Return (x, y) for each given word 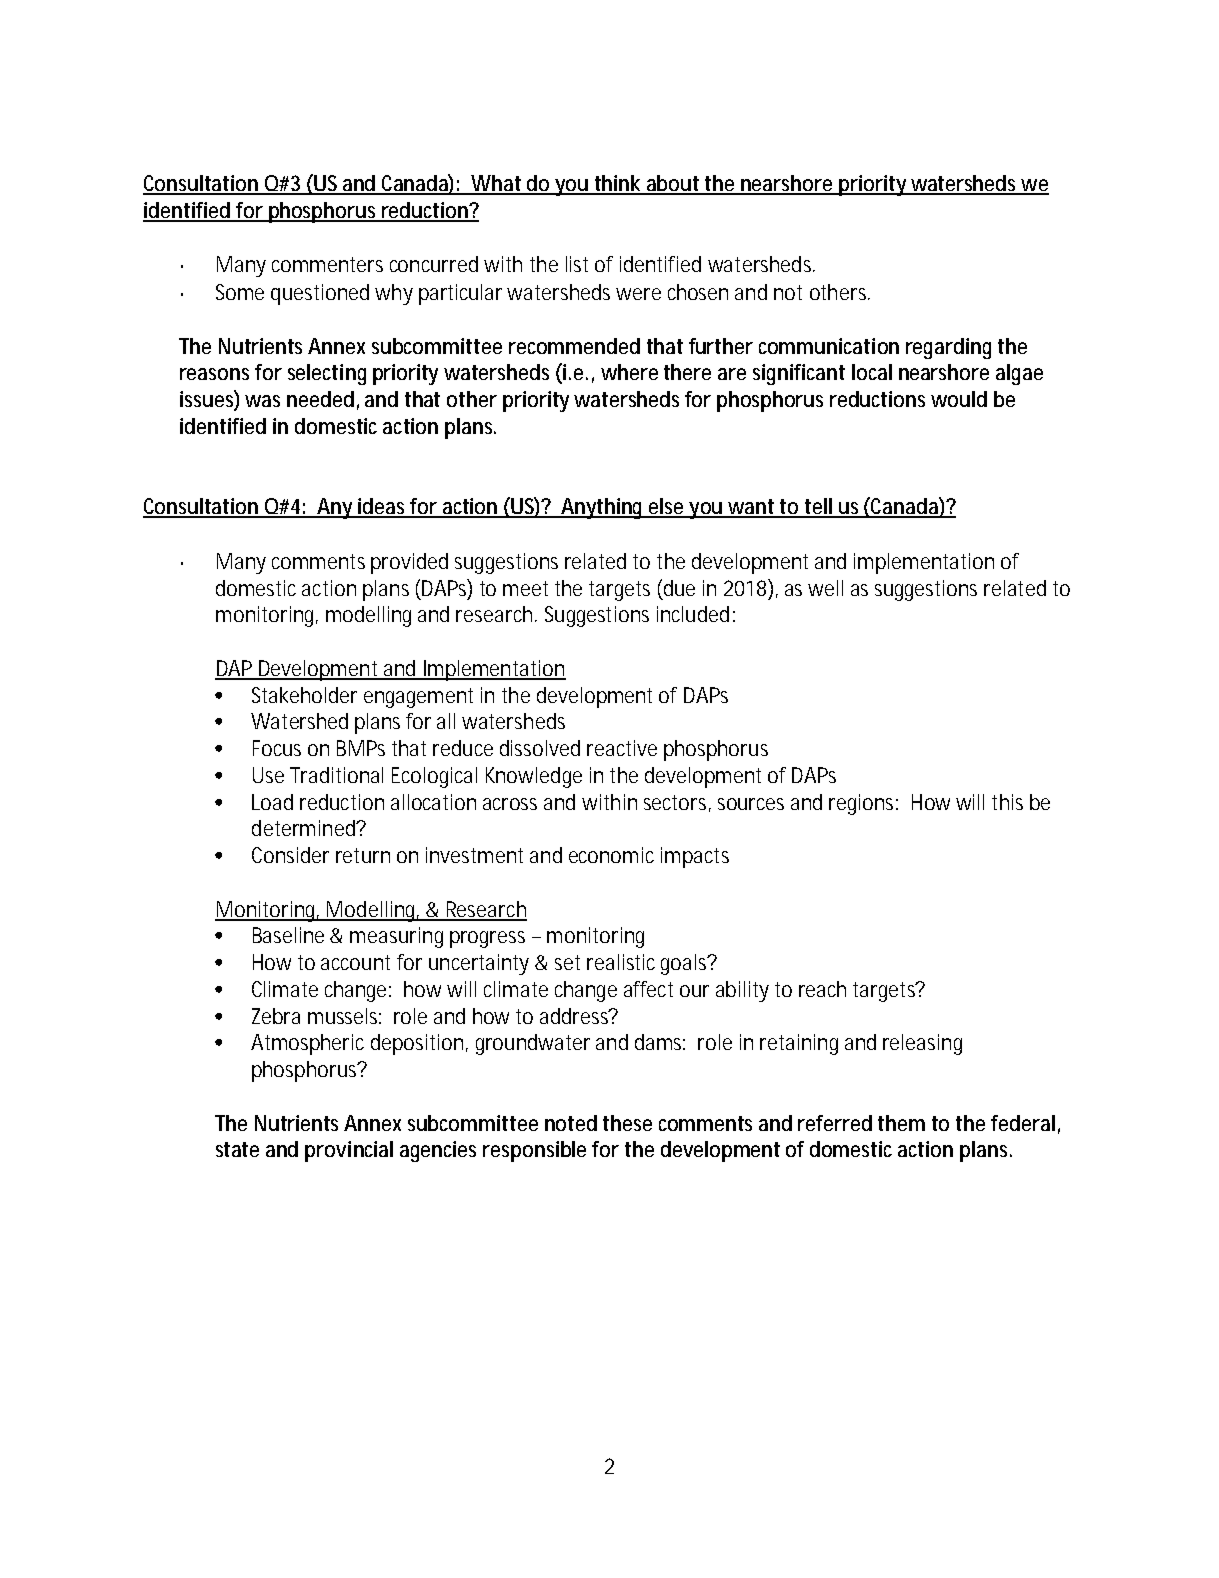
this (1007, 802)
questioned (320, 294)
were (638, 294)
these (627, 1123)
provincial (349, 1151)
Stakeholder (304, 695)
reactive (622, 748)
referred (835, 1123)
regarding (948, 348)
